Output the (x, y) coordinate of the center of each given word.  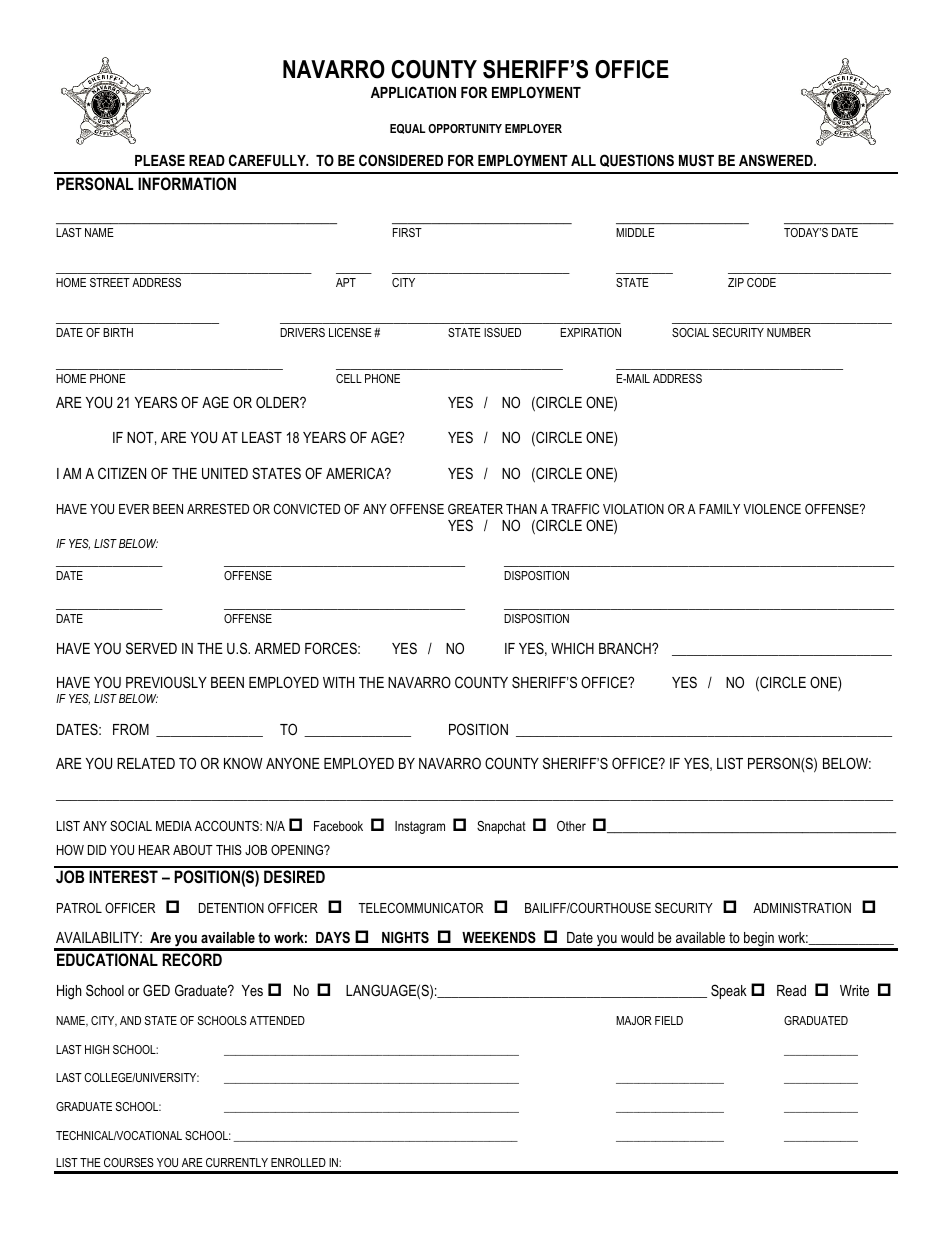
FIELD (669, 1020)
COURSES (129, 1162)
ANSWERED (777, 160)
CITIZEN (122, 473)
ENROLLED (298, 1162)
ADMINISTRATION (802, 908)
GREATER (475, 509)
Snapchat (501, 827)
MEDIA (174, 826)
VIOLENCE (772, 509)
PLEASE (160, 160)
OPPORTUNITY (465, 128)
